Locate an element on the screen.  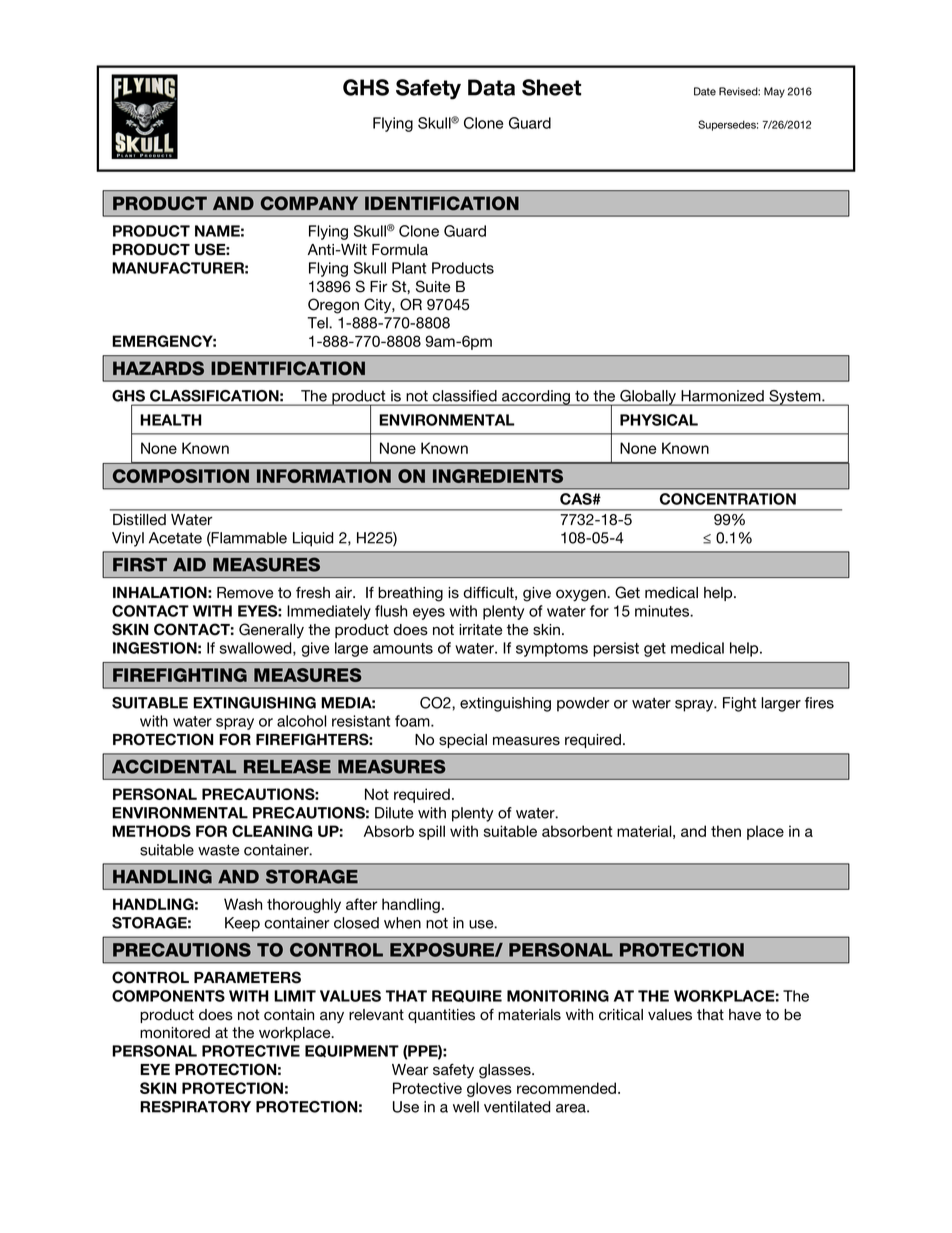
CONCENTRATION is located at coordinates (728, 499).
